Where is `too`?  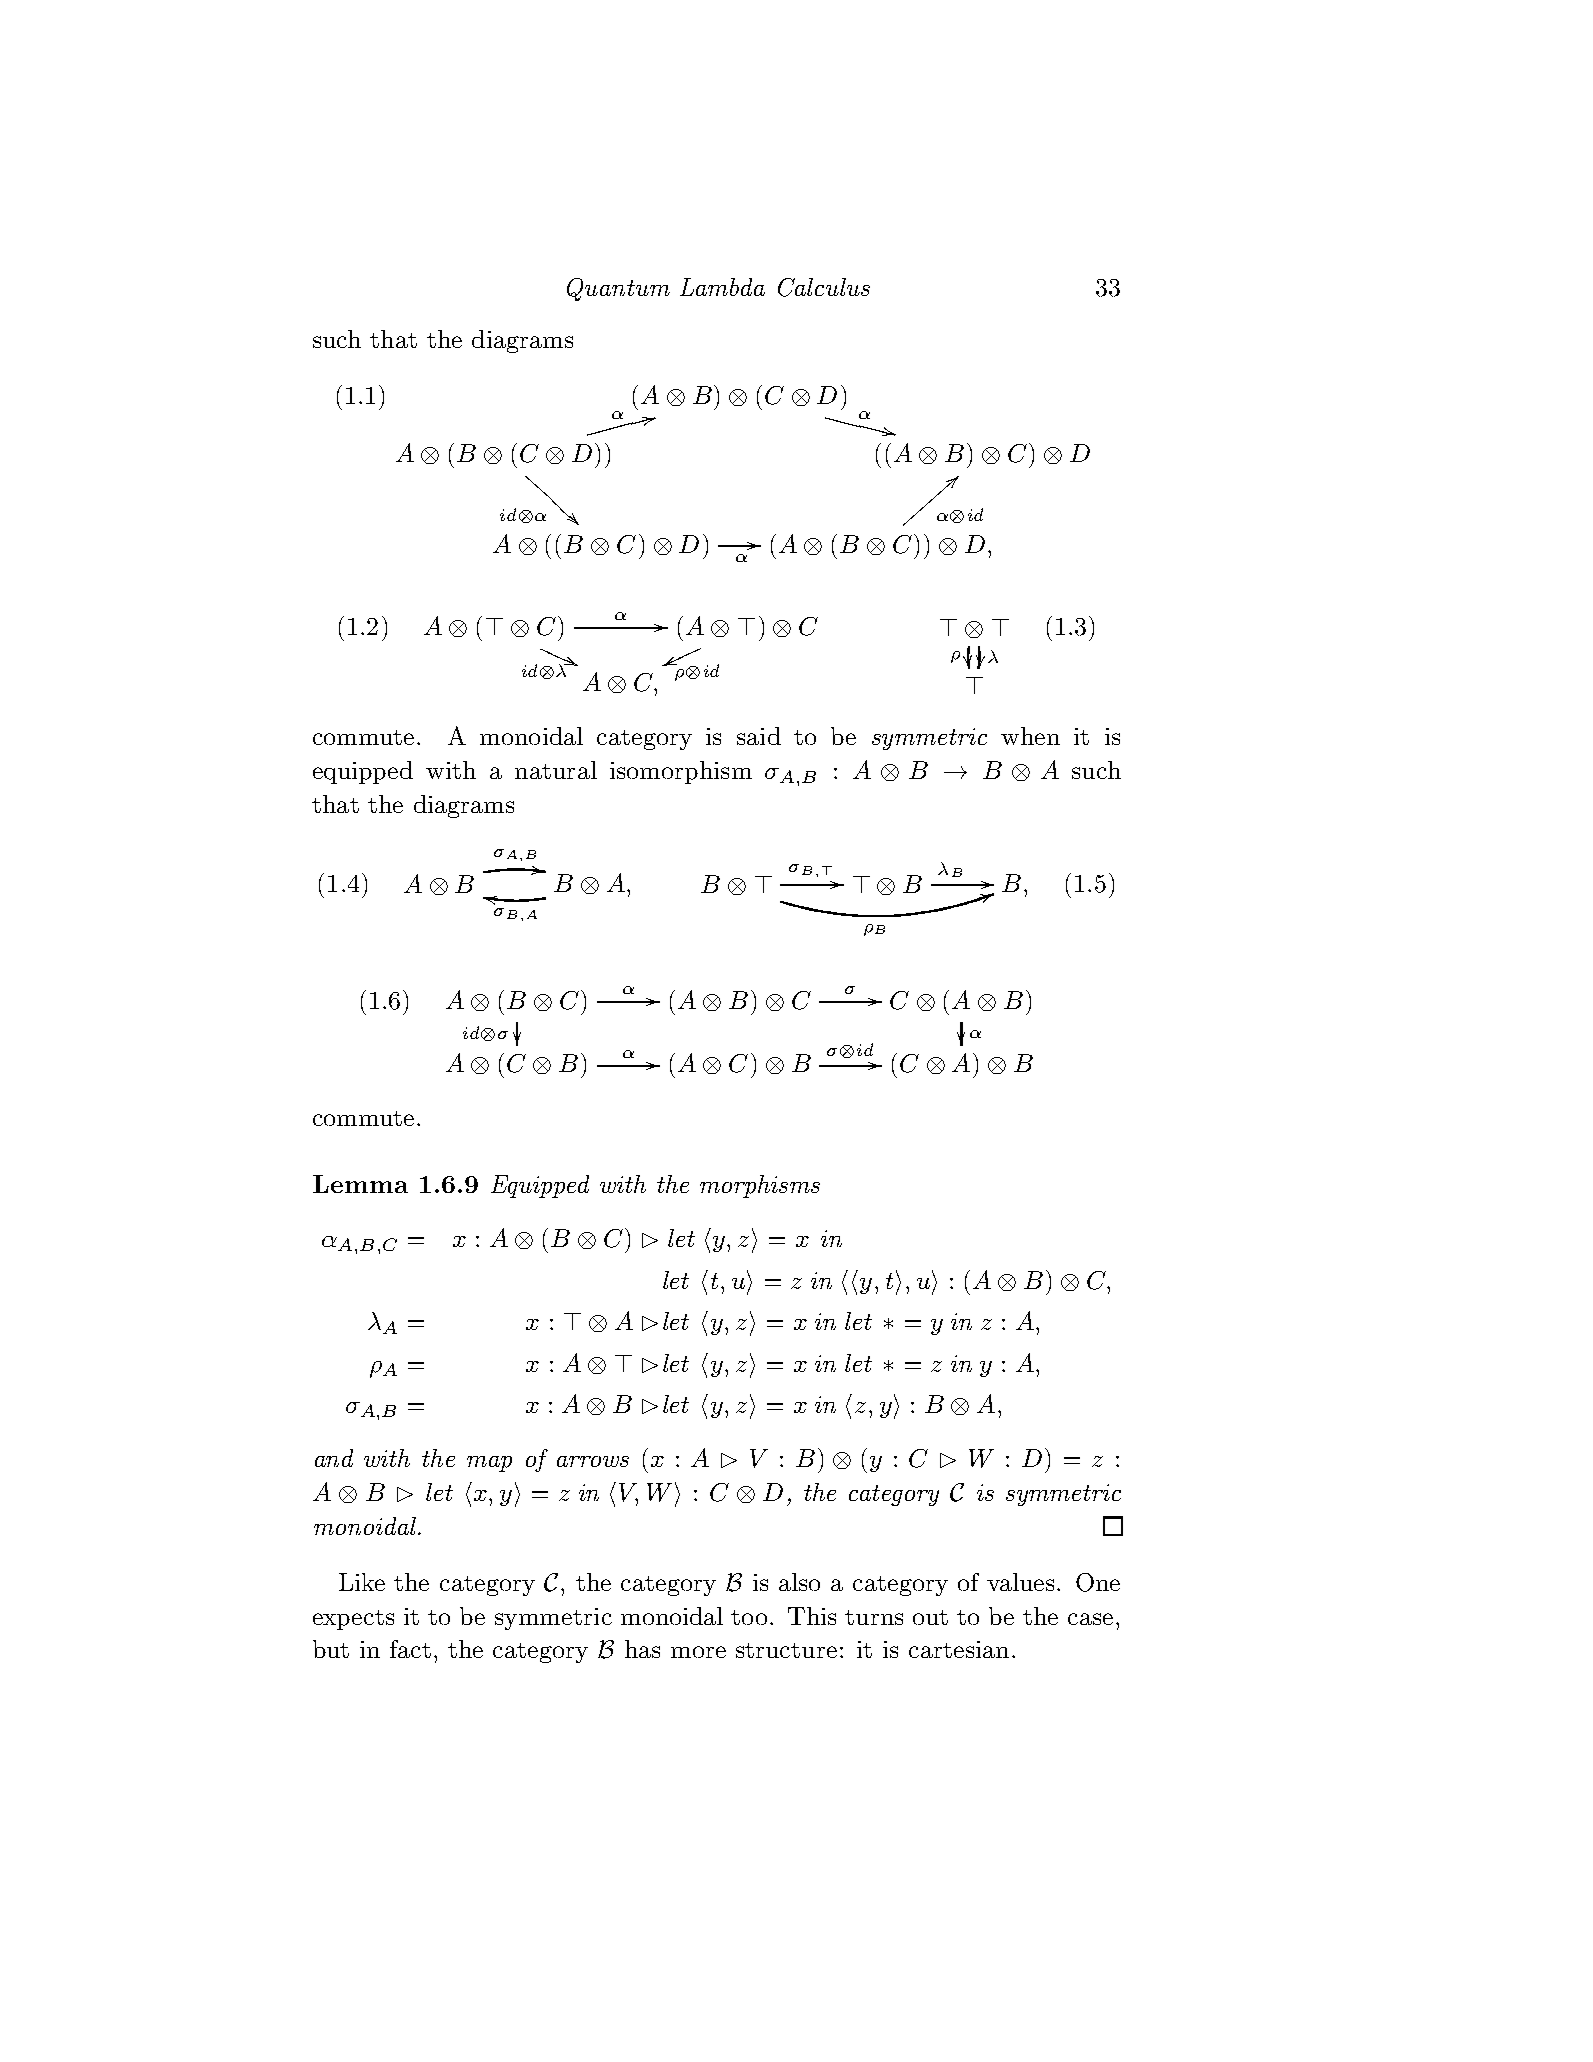
too is located at coordinates (749, 1617).
